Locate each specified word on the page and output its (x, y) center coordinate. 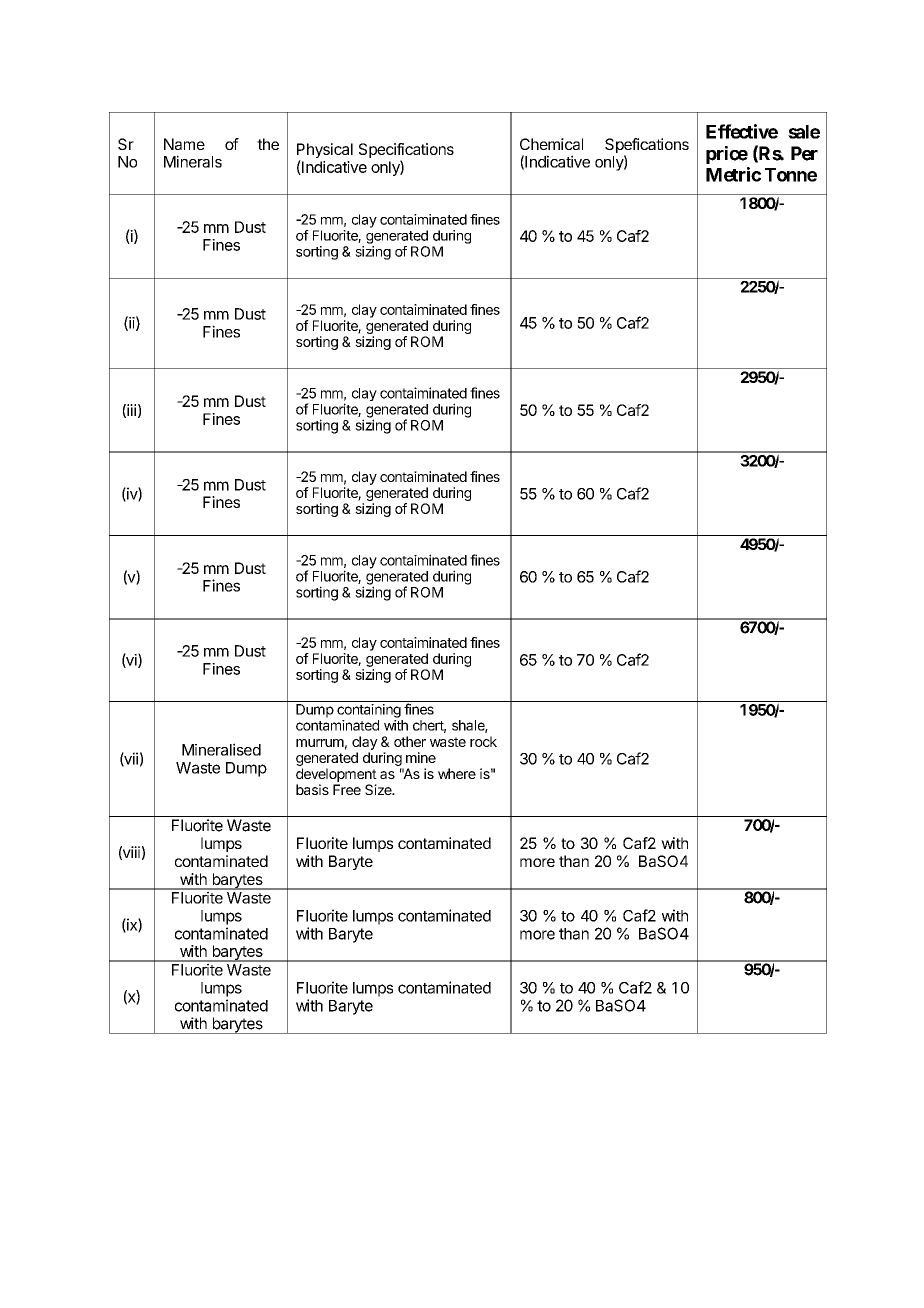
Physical (325, 152)
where (457, 773)
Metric (733, 174)
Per (804, 153)
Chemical (551, 144)
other (410, 741)
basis (312, 789)
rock (483, 741)
